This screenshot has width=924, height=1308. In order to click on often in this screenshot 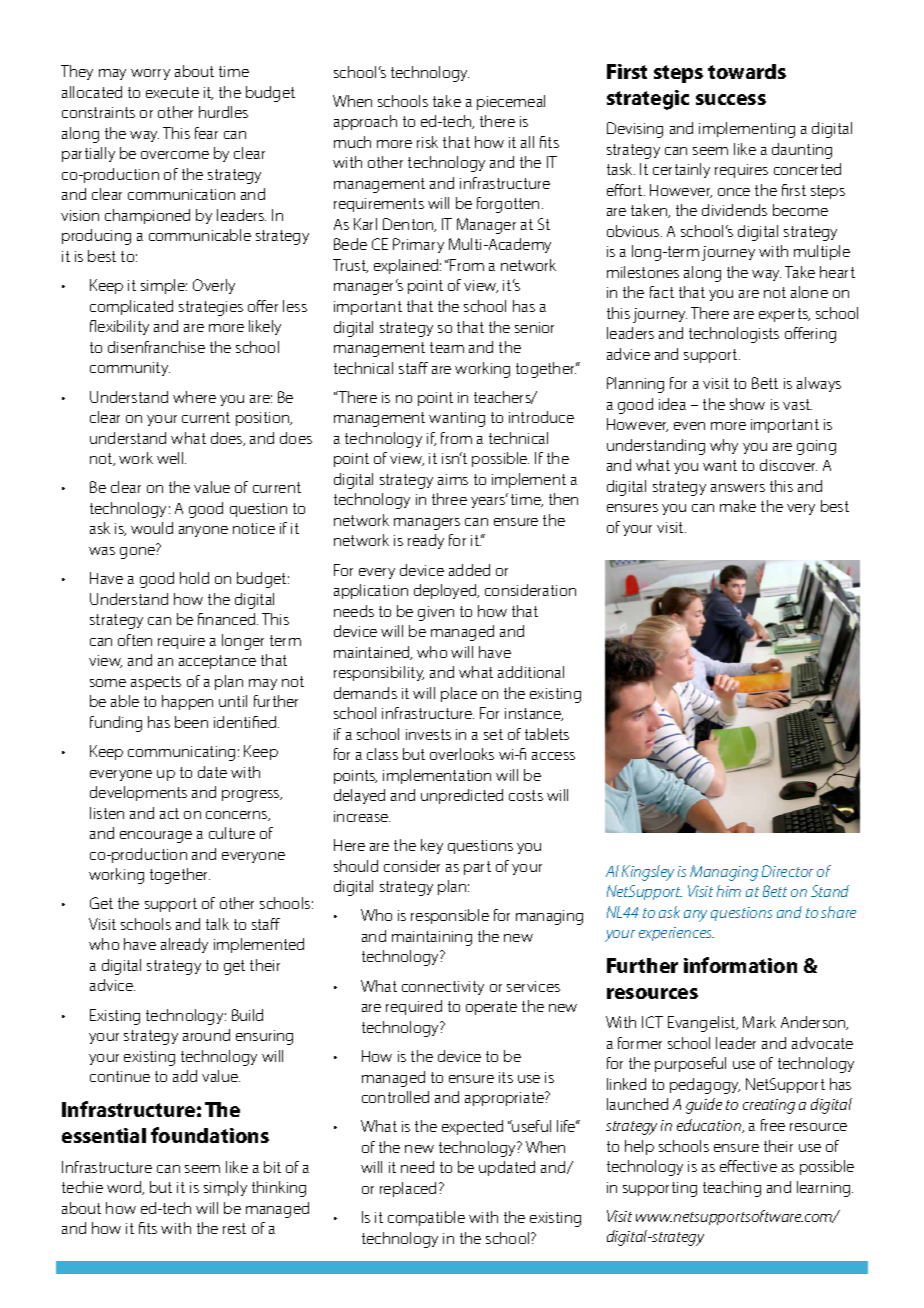, I will do `click(135, 640)`.
